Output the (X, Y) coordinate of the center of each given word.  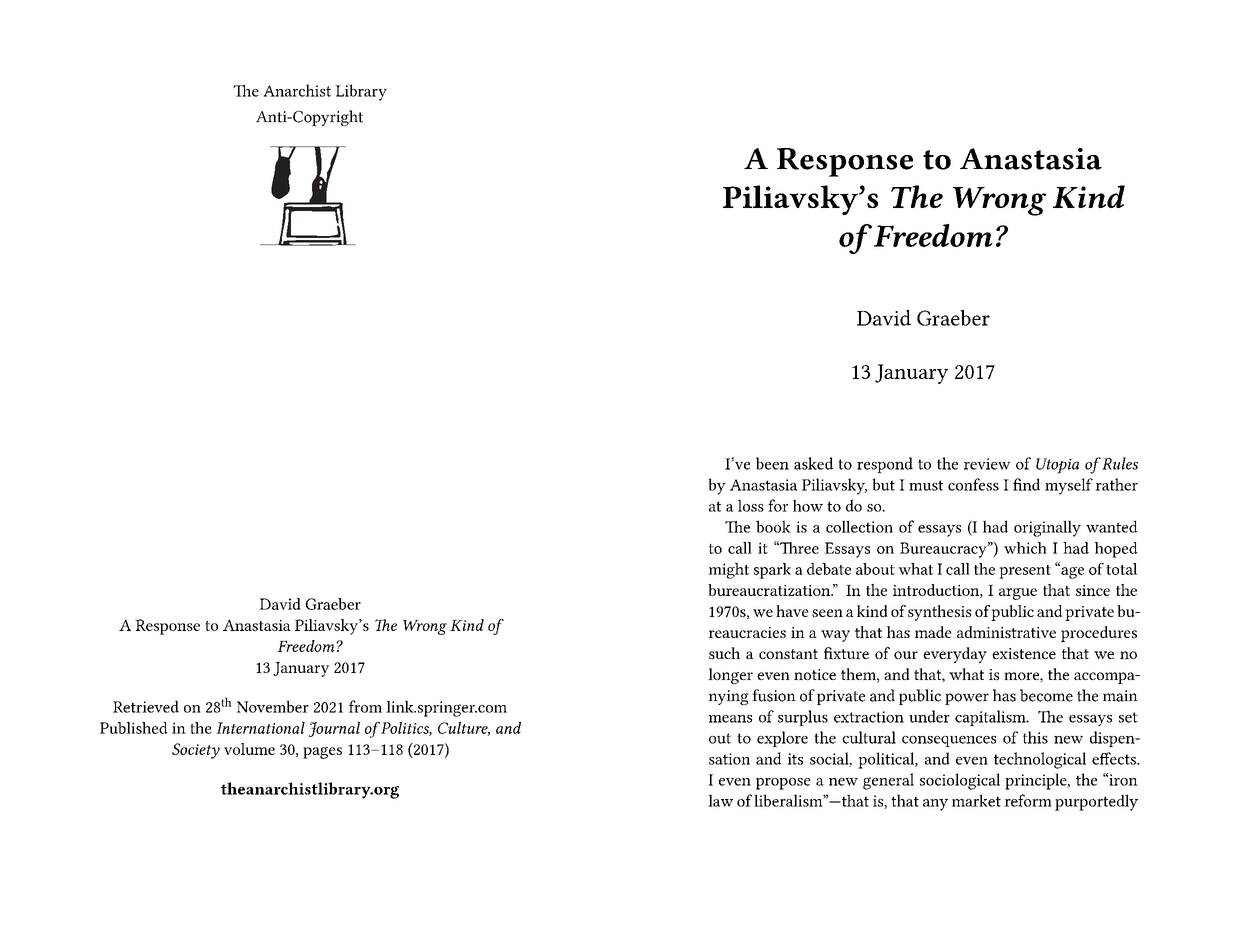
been (772, 463)
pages (322, 753)
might (728, 571)
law (720, 800)
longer (730, 676)
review (987, 464)
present (1025, 572)
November (273, 706)
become (1046, 695)
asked (813, 463)
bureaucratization (770, 590)
